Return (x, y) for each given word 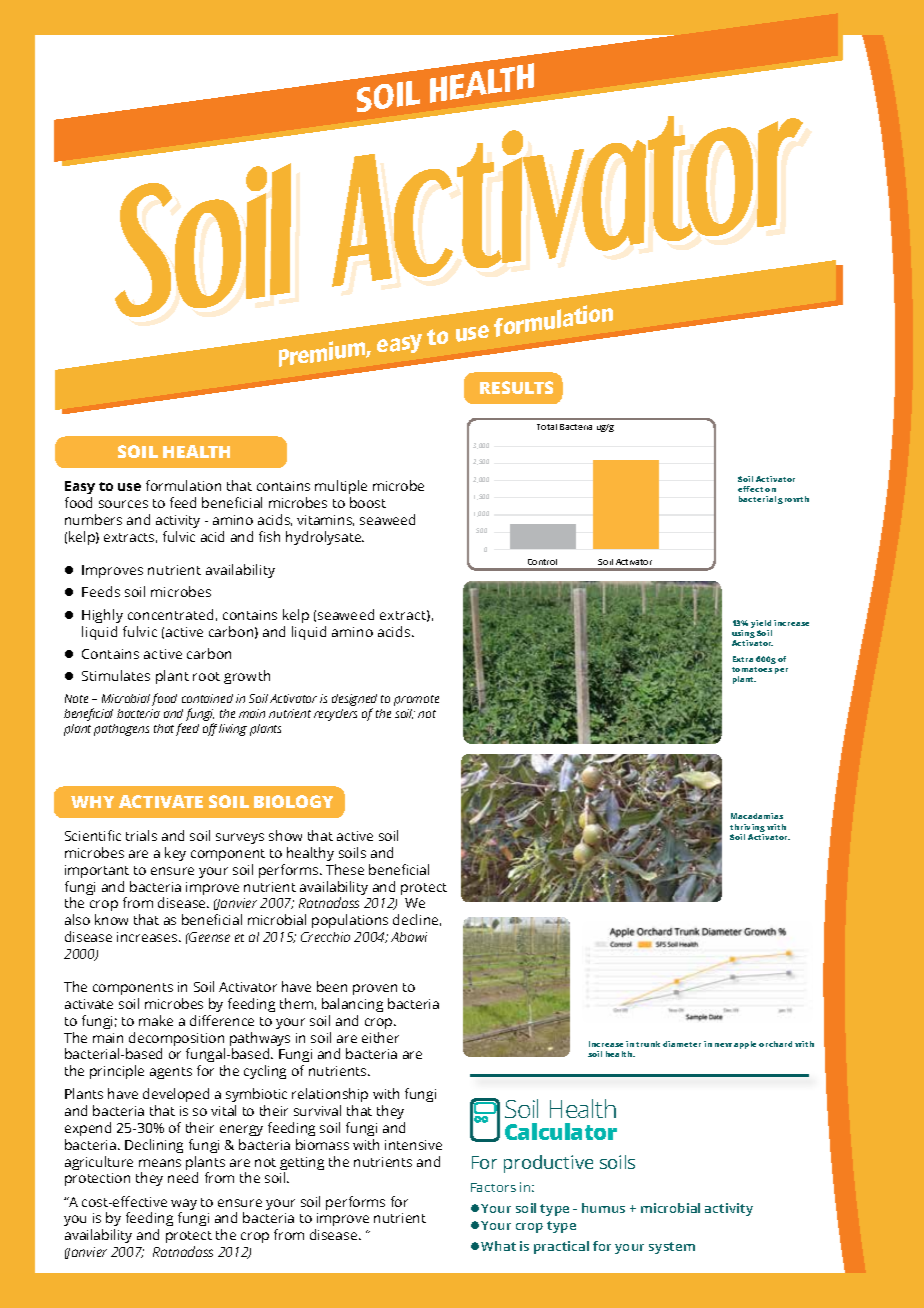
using (743, 635)
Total (547, 427)
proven (375, 991)
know (111, 919)
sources (123, 504)
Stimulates (116, 675)
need (183, 1177)
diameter (682, 1044)
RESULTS (516, 387)
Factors (493, 1187)
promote (416, 700)
